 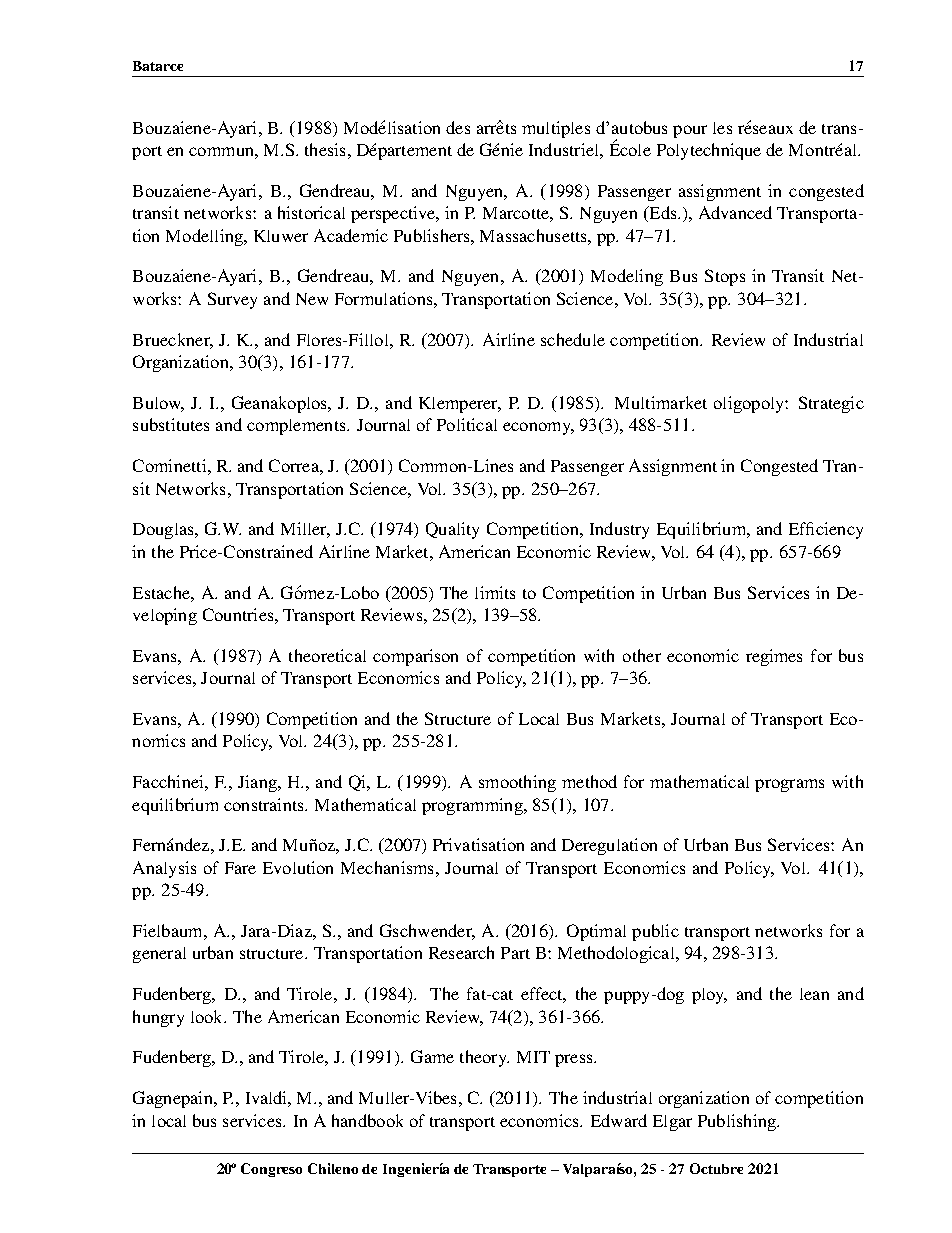 What do you see at coordinates (709, 151) in the image?
I see `Polytechnique` at bounding box center [709, 151].
